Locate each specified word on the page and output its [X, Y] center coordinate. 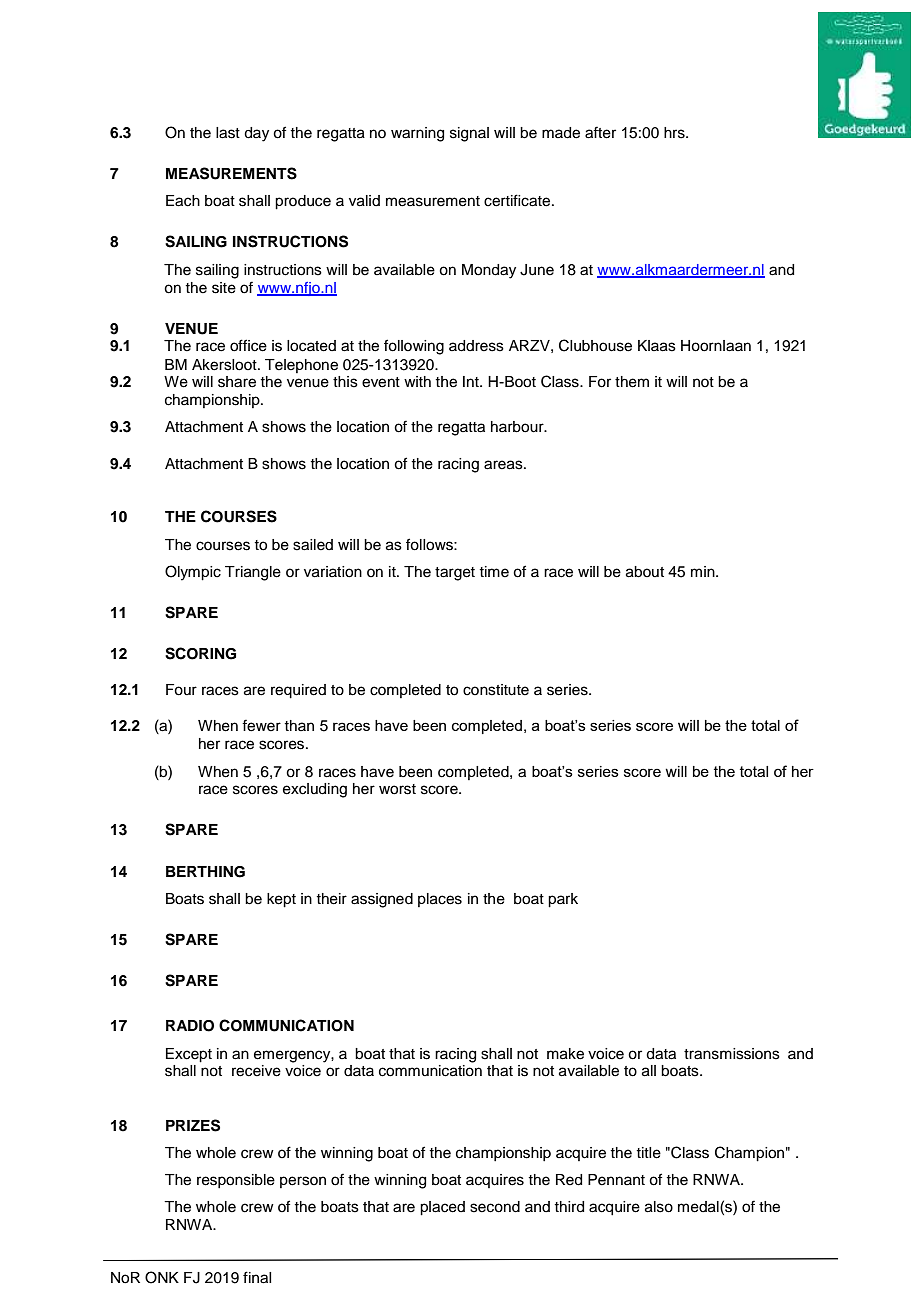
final [257, 1277]
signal [469, 134]
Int [472, 381]
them [632, 382]
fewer [261, 725]
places [440, 900]
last [228, 133]
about [645, 572]
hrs [675, 133]
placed [442, 1208]
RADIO [190, 1026]
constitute [496, 690]
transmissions [732, 1054]
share [237, 382]
